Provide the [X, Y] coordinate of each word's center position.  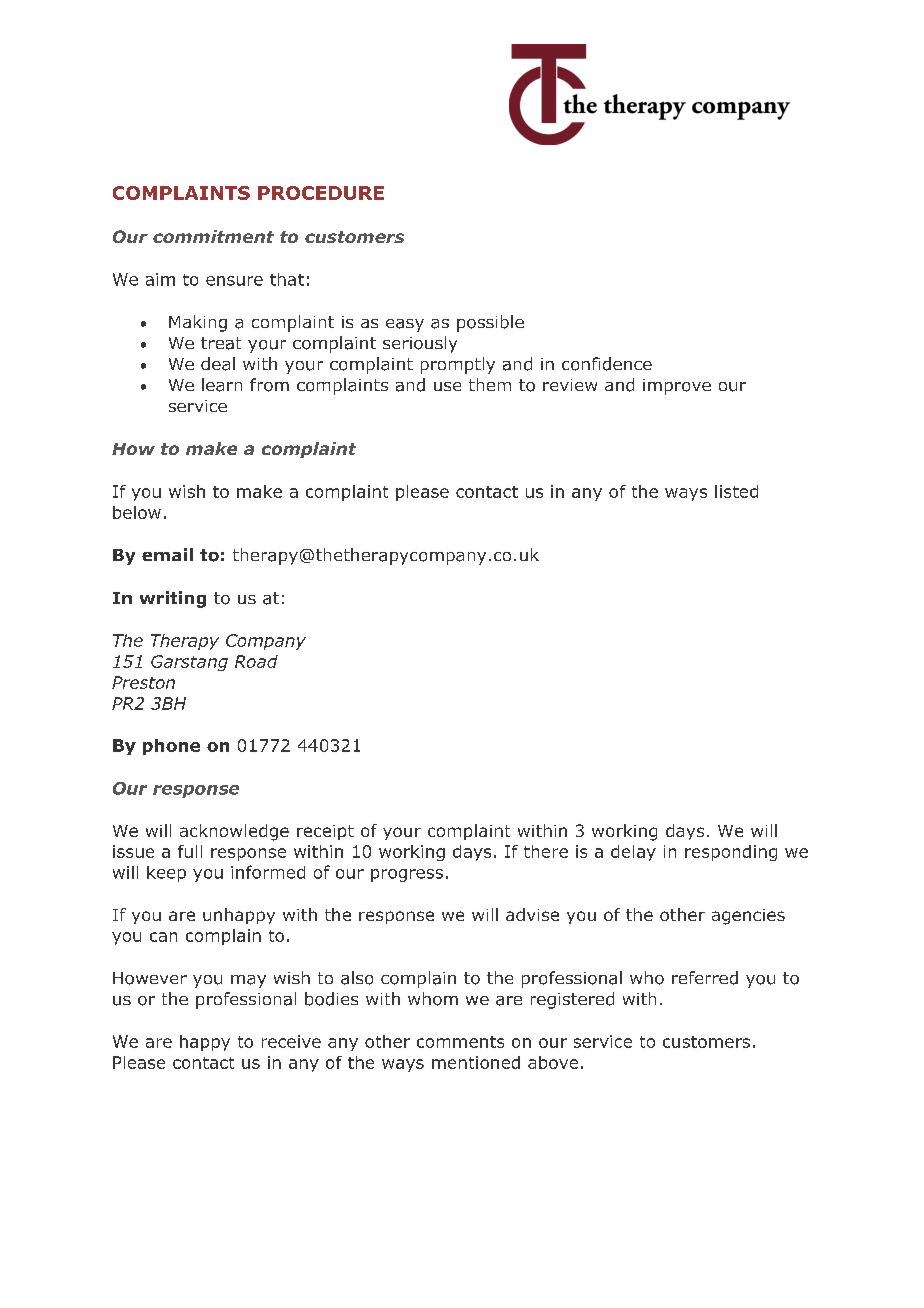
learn [222, 385]
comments [460, 1042]
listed [736, 491]
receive [291, 1041]
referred [705, 978]
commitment [213, 236]
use [447, 386]
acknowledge [234, 832]
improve [677, 387]
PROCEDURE [321, 193]
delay [633, 853]
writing [173, 599]
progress [407, 875]
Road [256, 661]
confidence [607, 364]
